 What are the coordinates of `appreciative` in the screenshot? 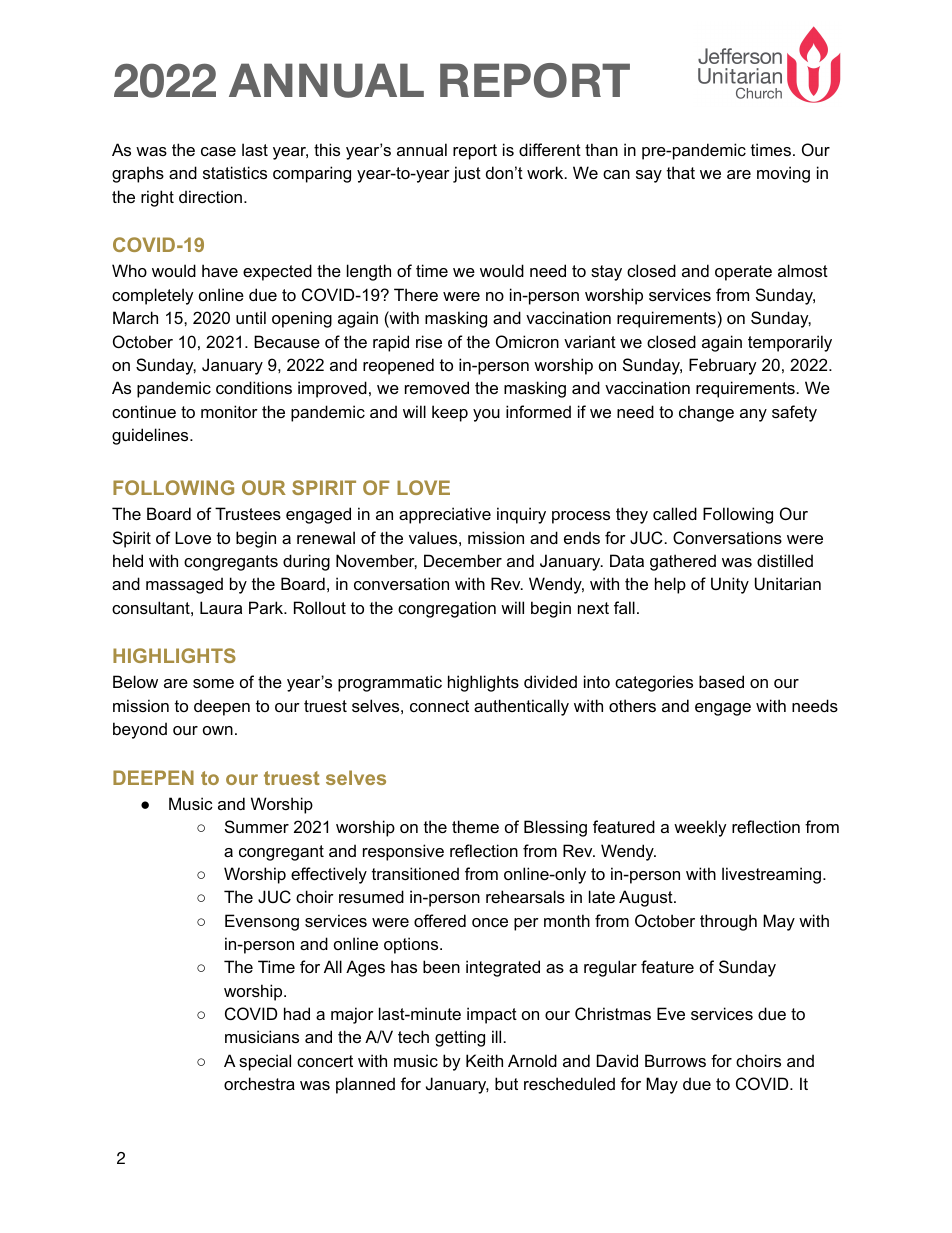 It's located at (445, 515).
